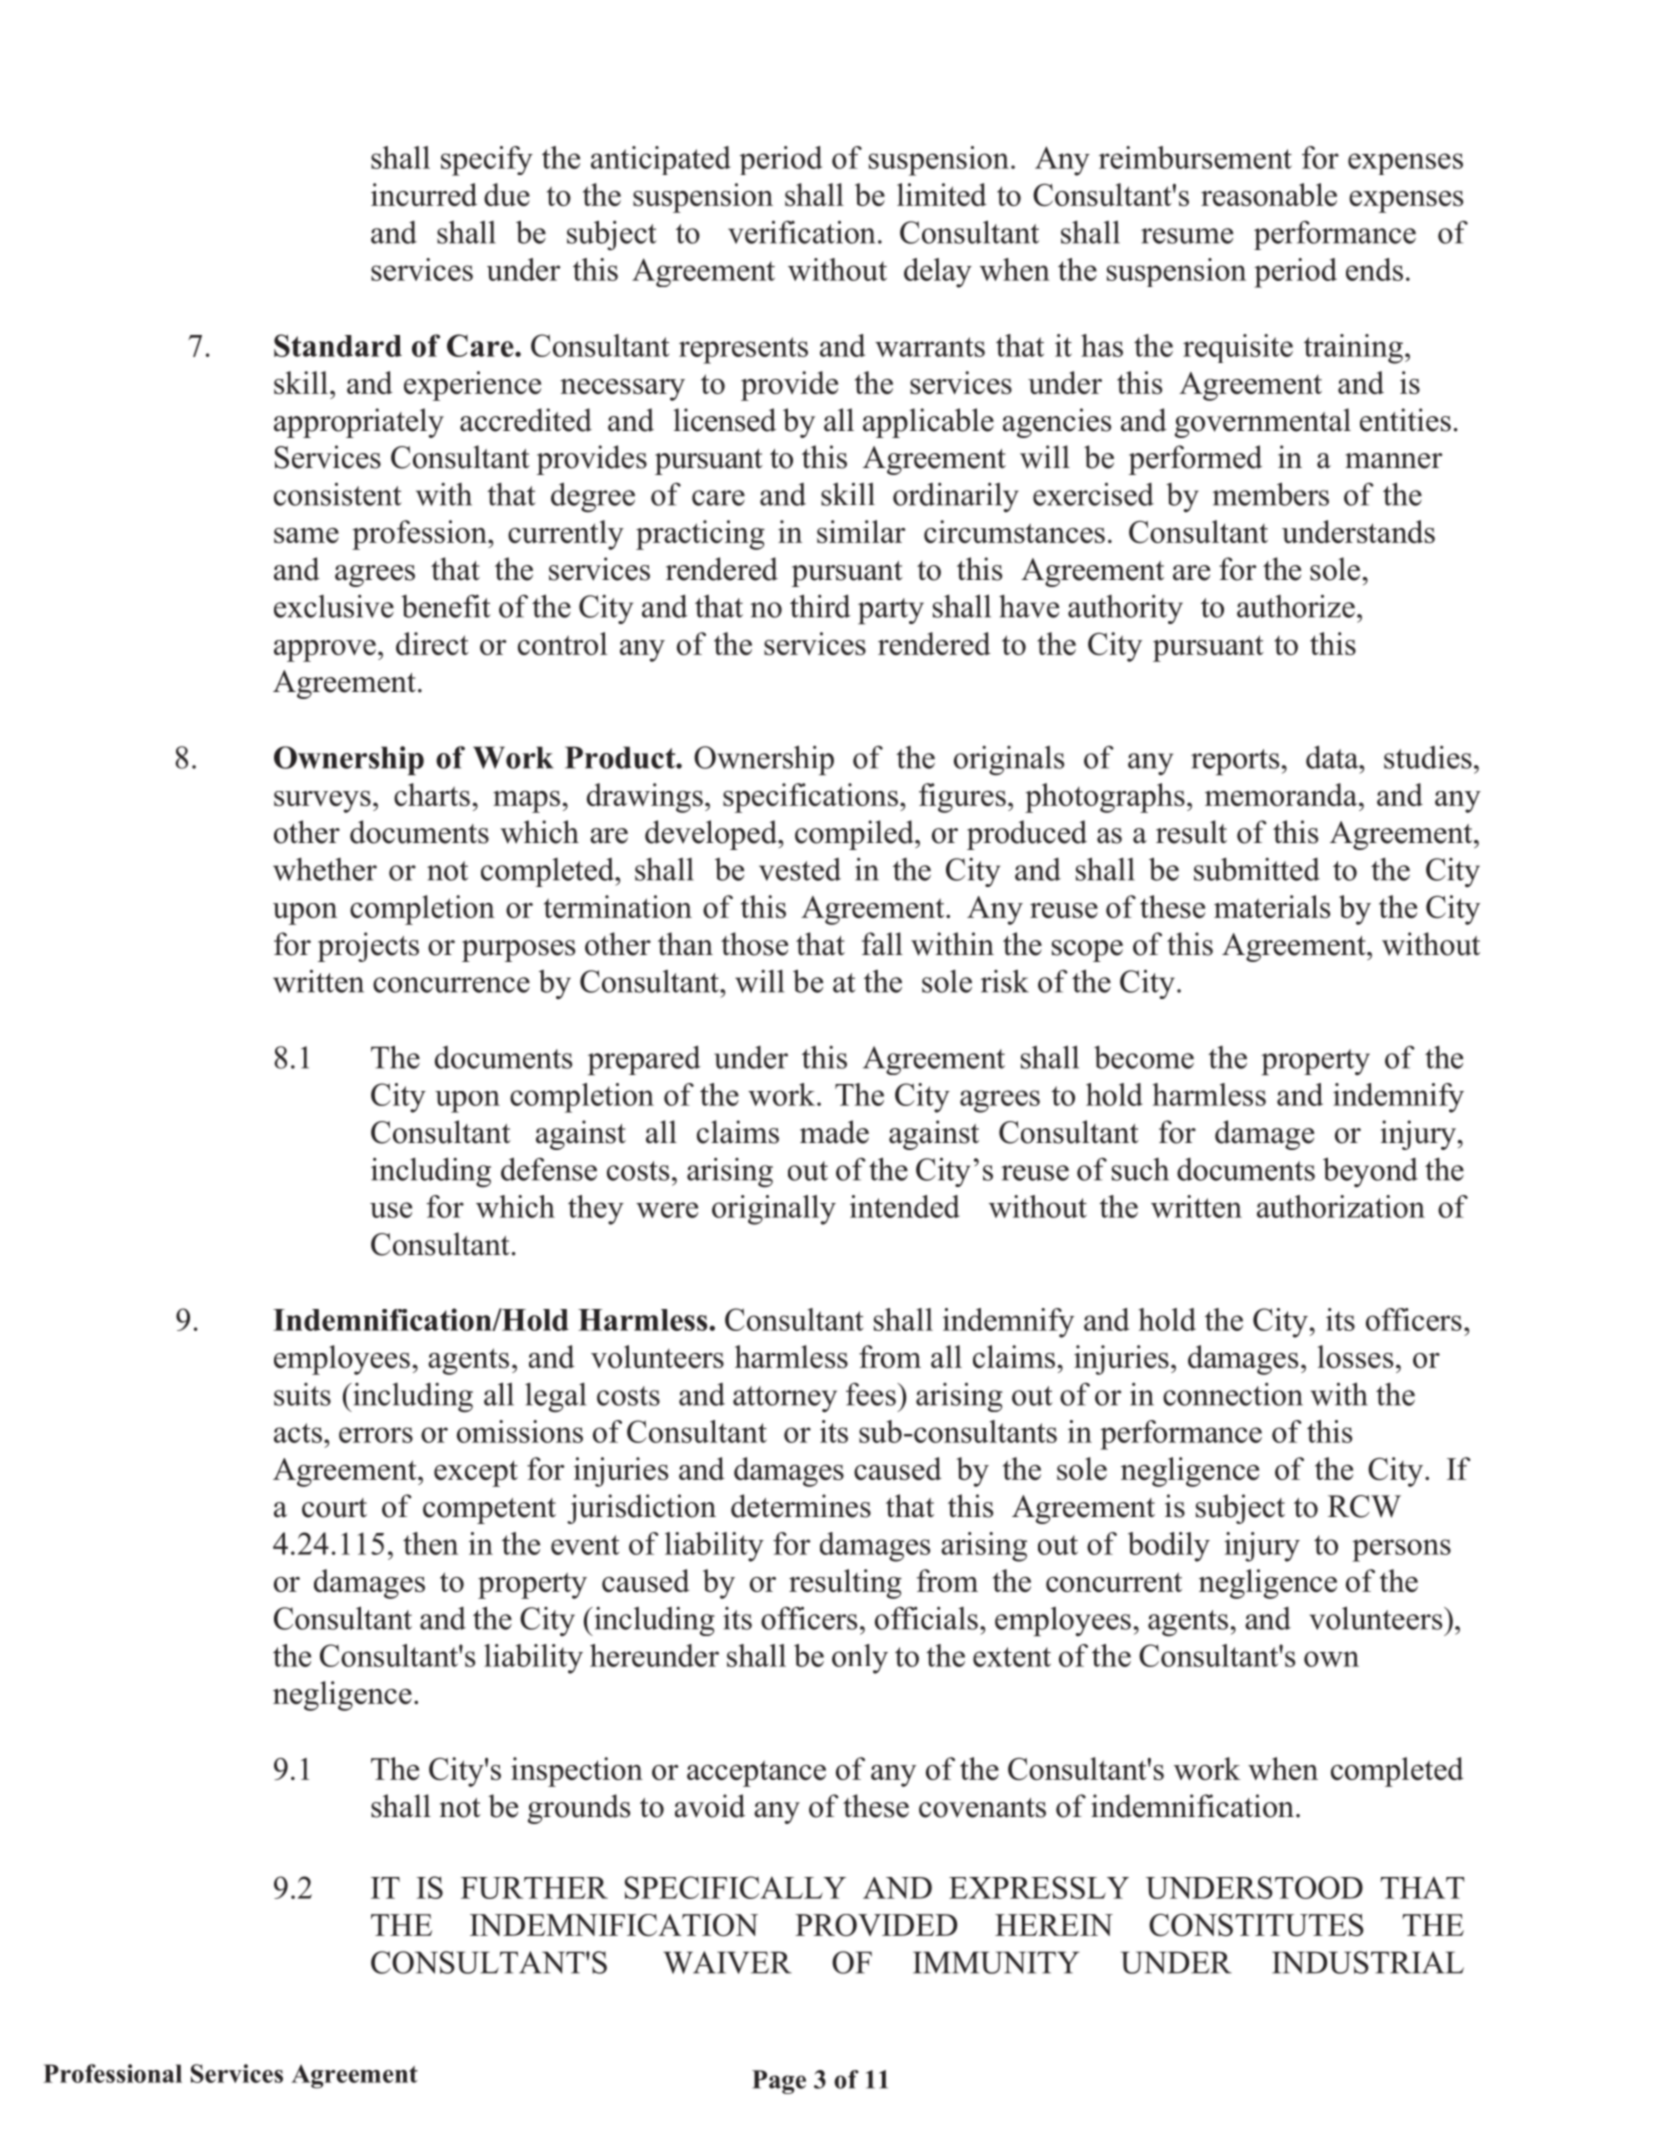 The height and width of the image is (2142, 1655). I want to click on defense, so click(549, 1169).
